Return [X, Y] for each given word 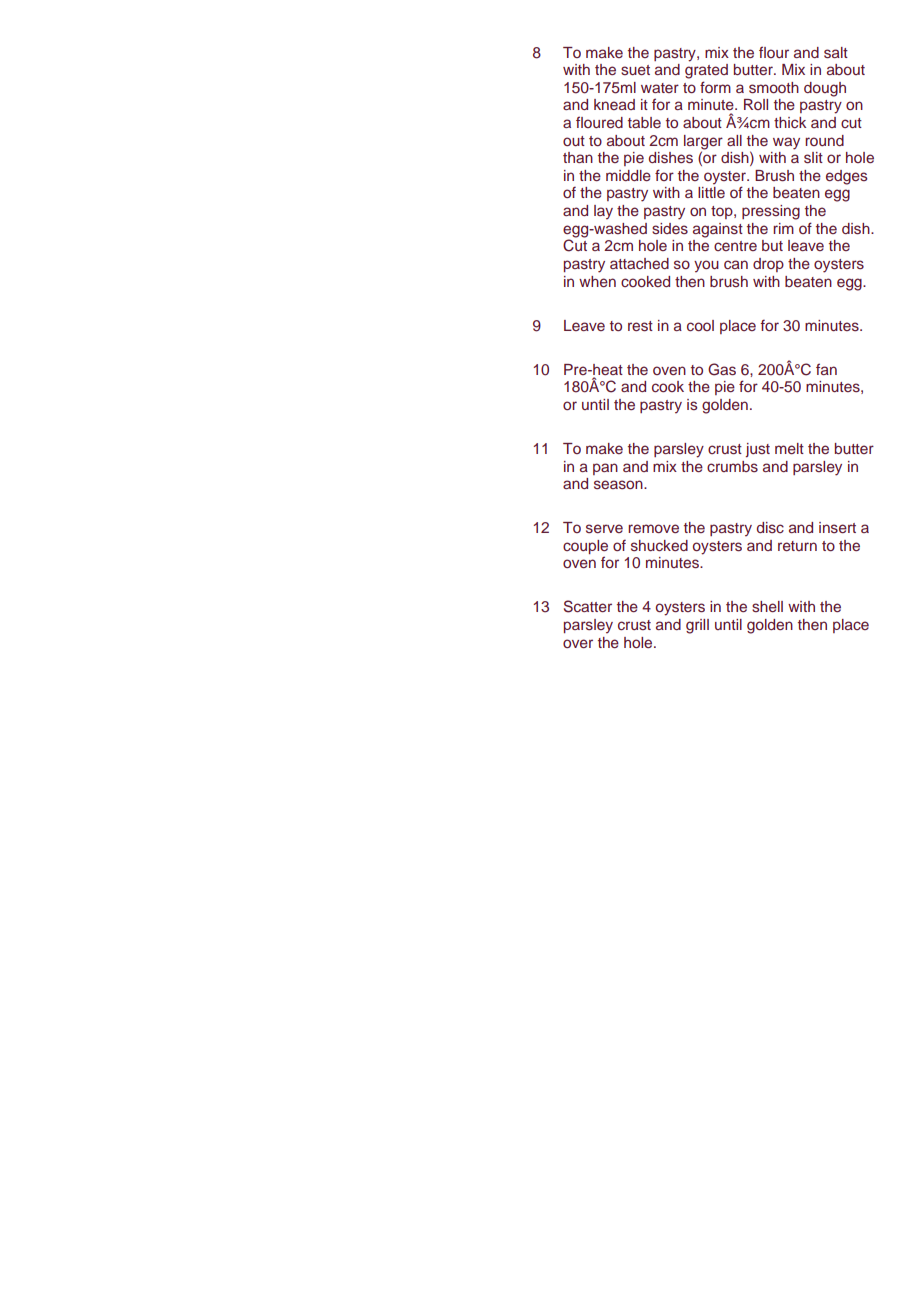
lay [603, 212]
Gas [722, 369]
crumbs [732, 466]
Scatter [588, 606]
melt [789, 448]
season [619, 484]
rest [640, 326]
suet [635, 70]
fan [826, 369]
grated [706, 71]
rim [783, 228]
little [711, 192]
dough [825, 89]
